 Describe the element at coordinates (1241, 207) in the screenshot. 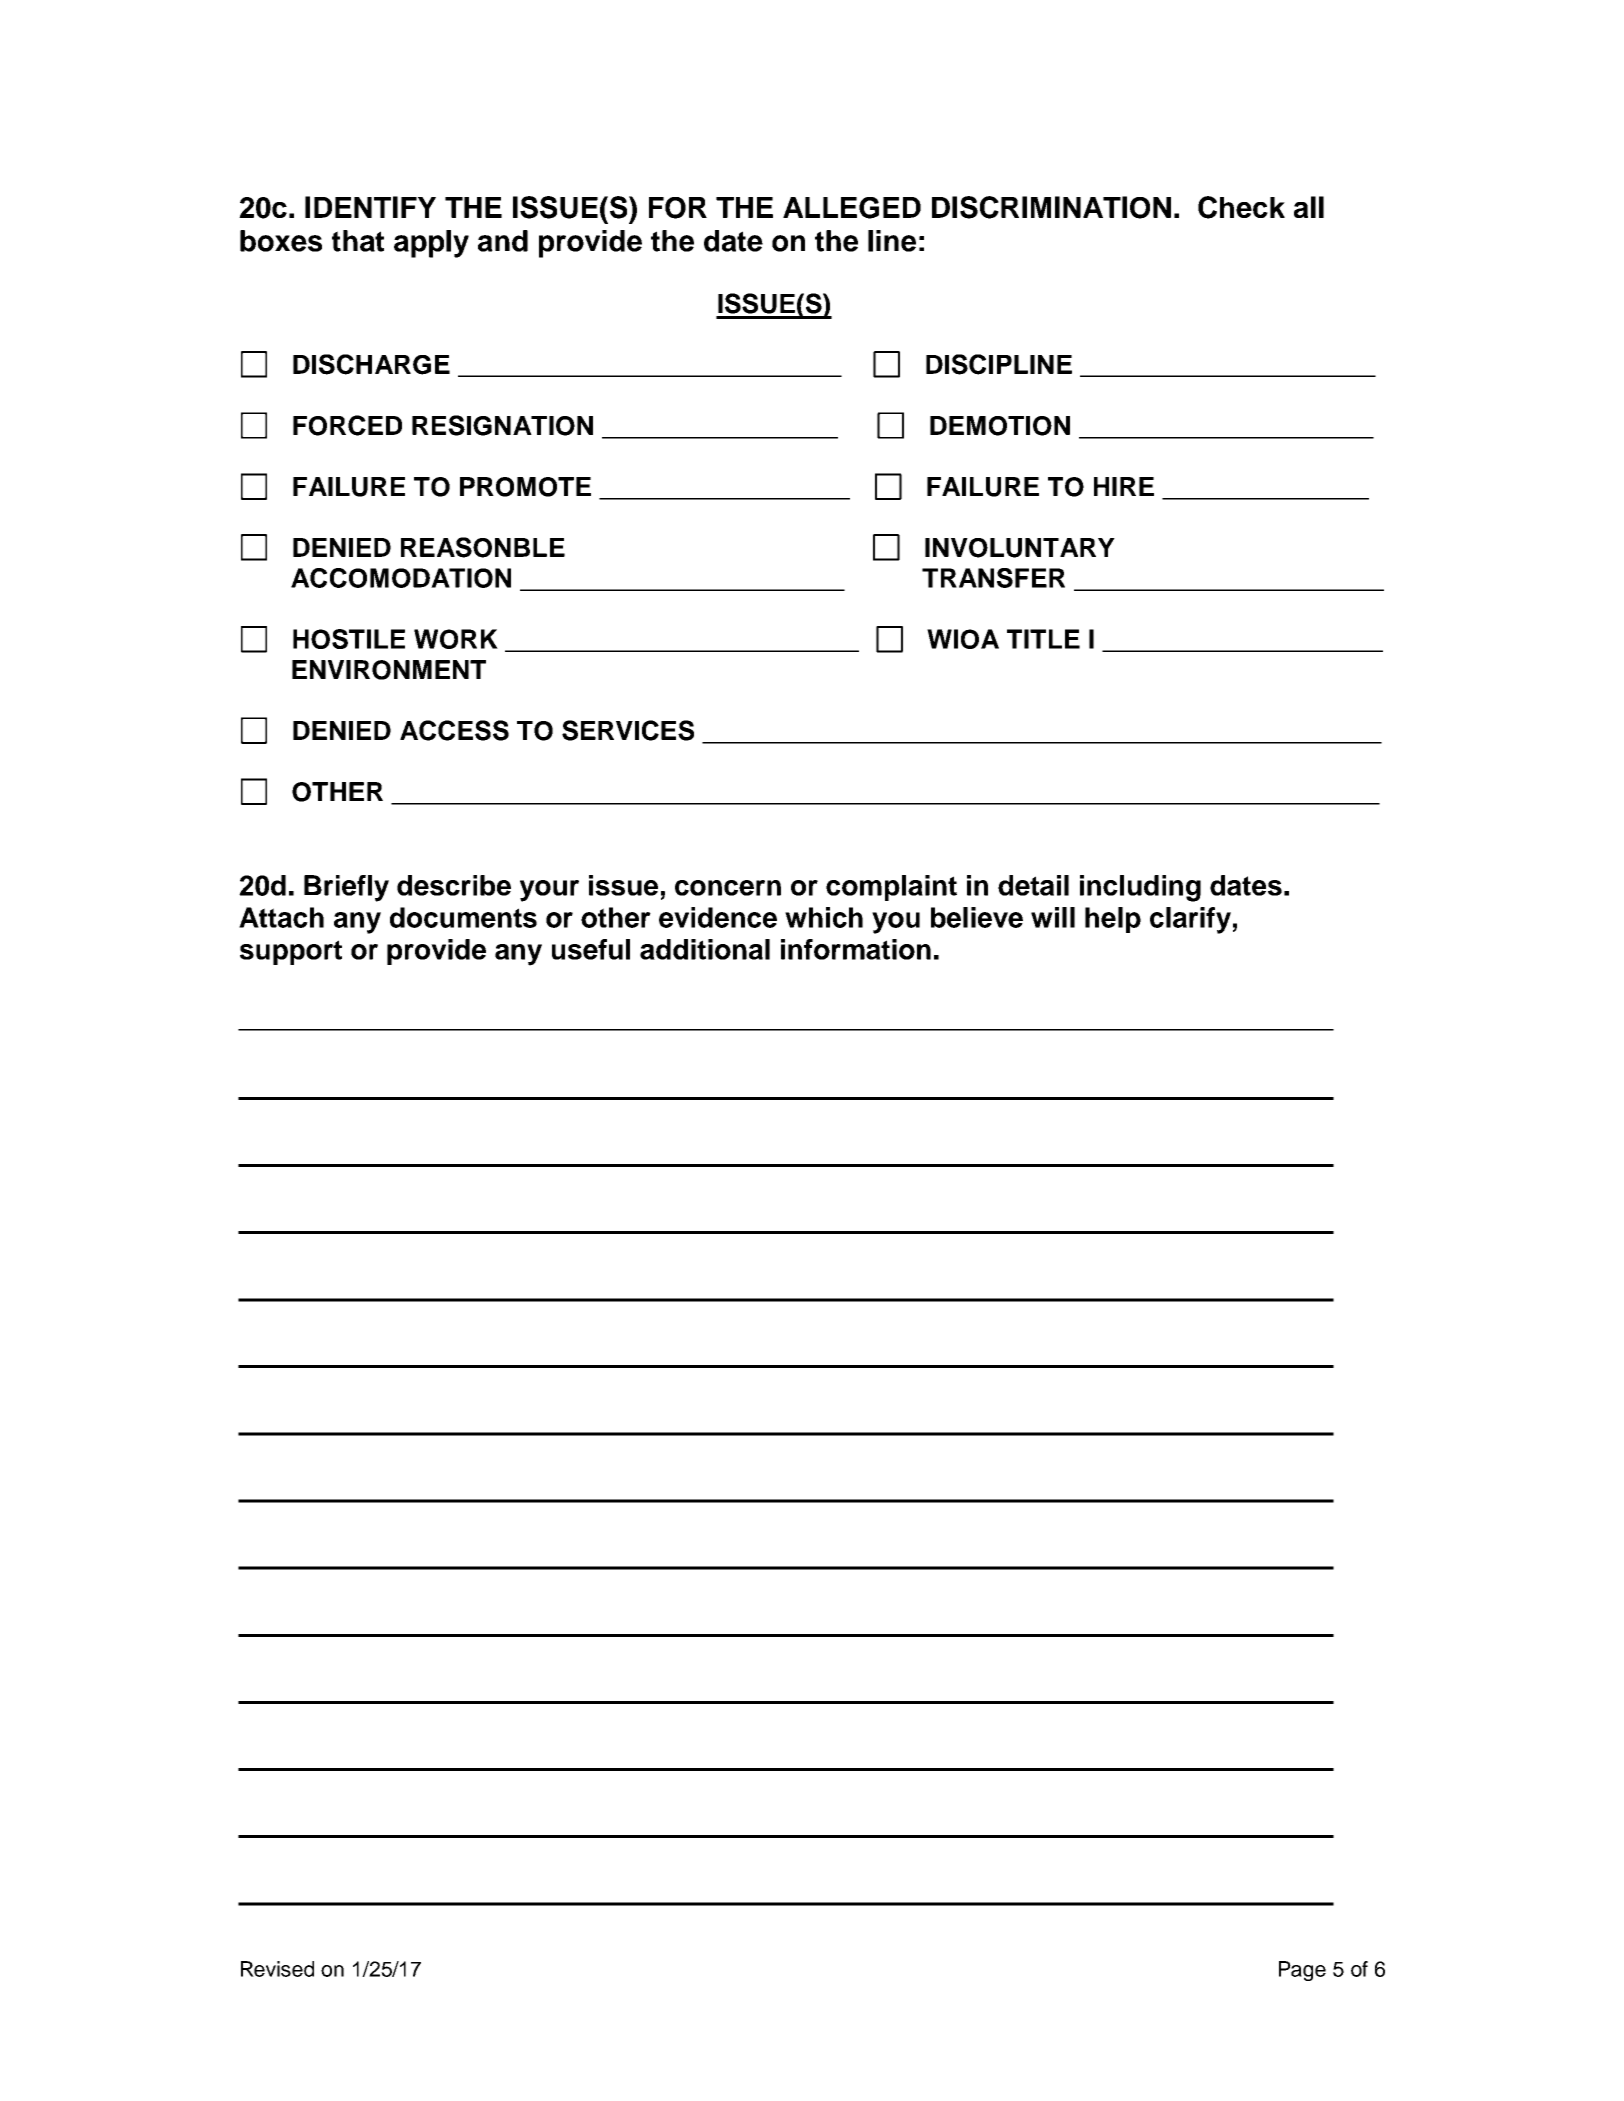

I see `Check` at that location.
